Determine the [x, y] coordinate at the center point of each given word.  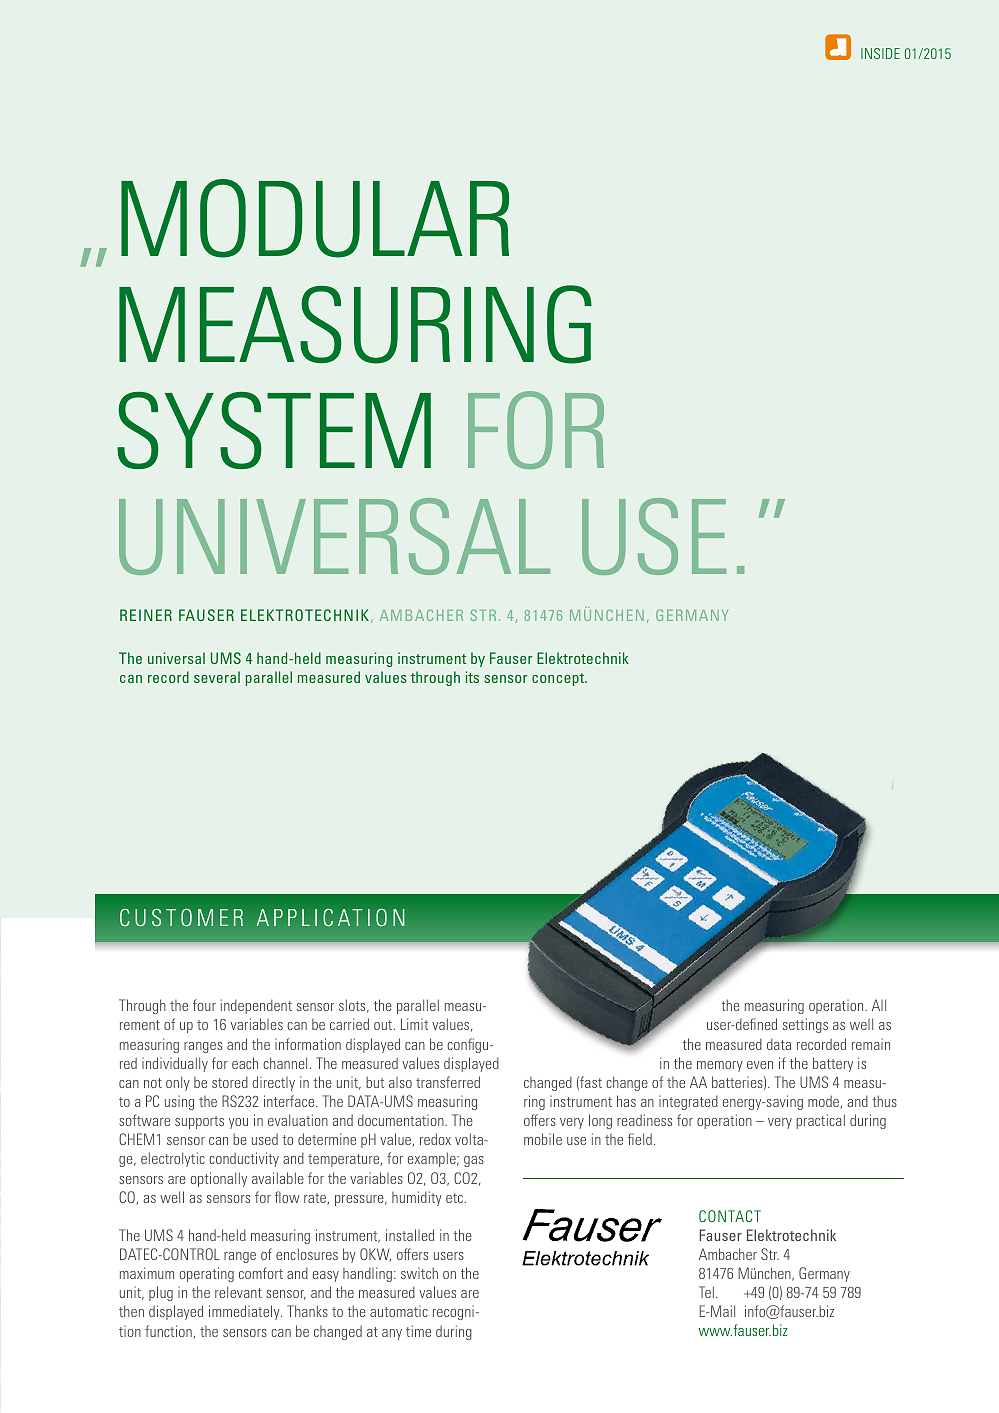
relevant [238, 1292]
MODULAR [315, 218]
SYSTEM [274, 430]
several [217, 677]
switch [419, 1273]
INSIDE [880, 53]
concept [559, 679]
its [472, 677]
